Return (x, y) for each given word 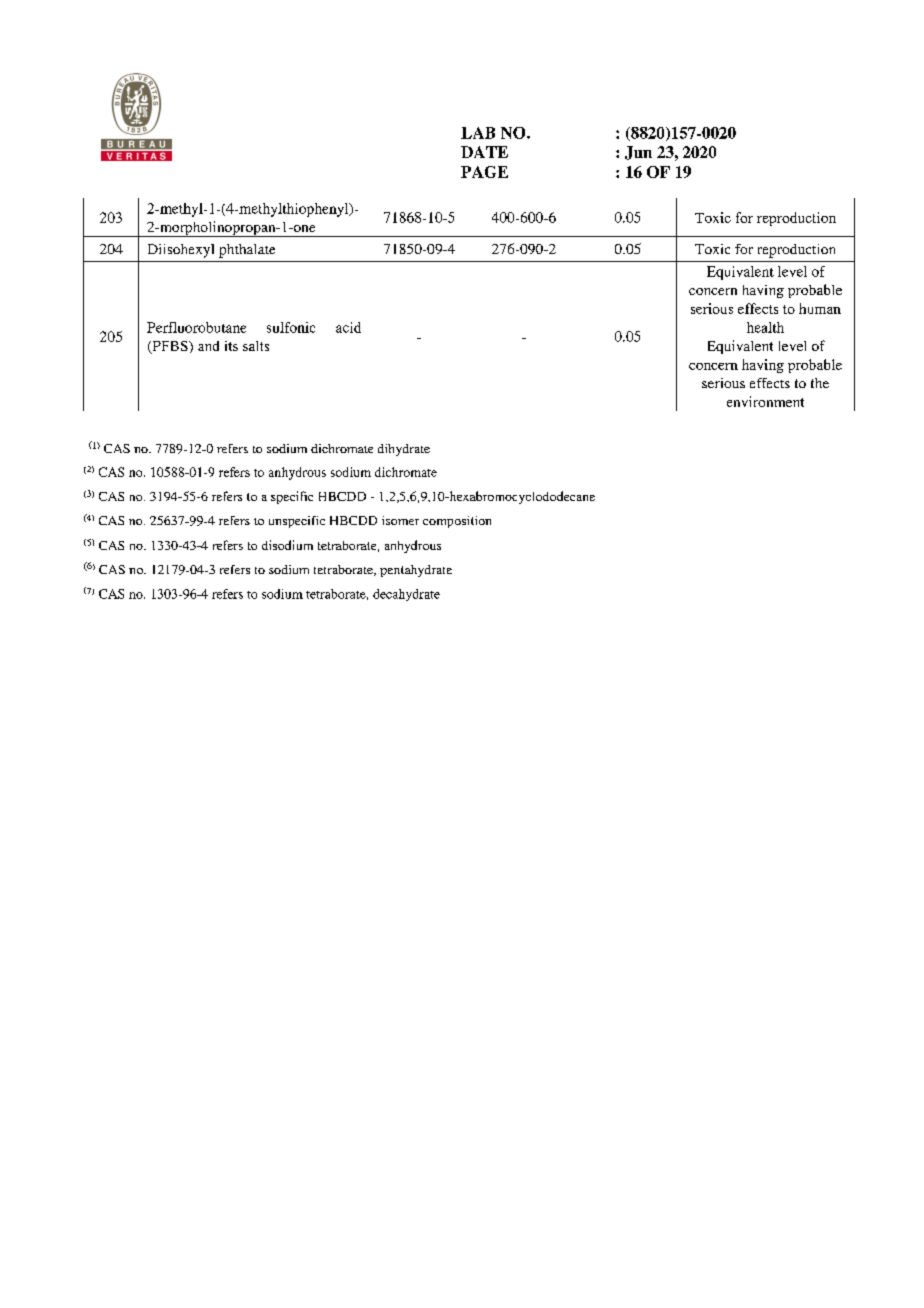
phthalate (247, 251)
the (820, 383)
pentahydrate (416, 571)
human (820, 308)
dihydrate (404, 450)
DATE (484, 152)
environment (765, 401)
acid (348, 327)
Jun (638, 153)
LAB (478, 133)
